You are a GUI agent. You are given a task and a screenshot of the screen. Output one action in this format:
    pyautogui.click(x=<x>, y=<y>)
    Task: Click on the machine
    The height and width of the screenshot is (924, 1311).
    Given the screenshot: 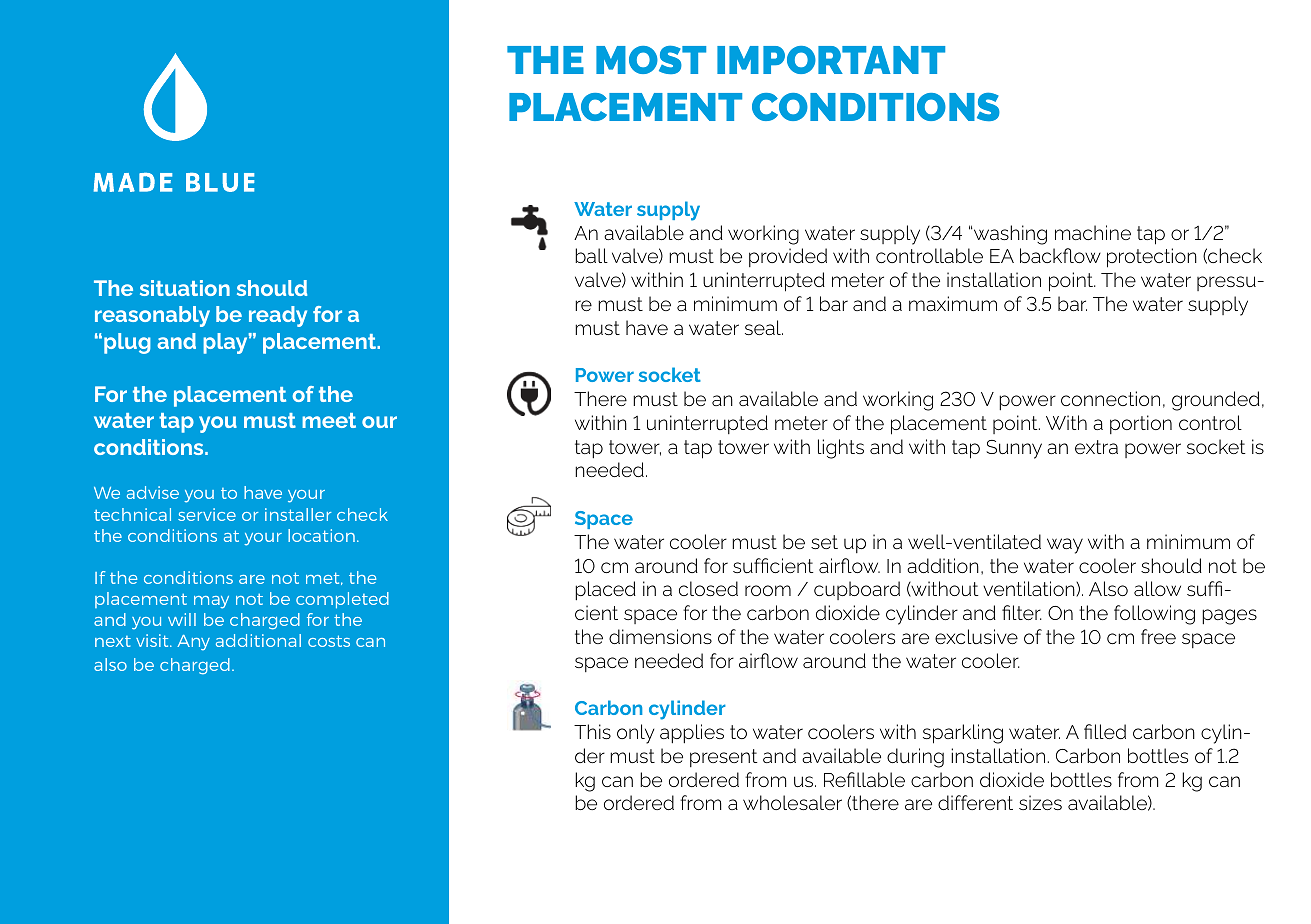 What is the action you would take?
    pyautogui.click(x=1093, y=232)
